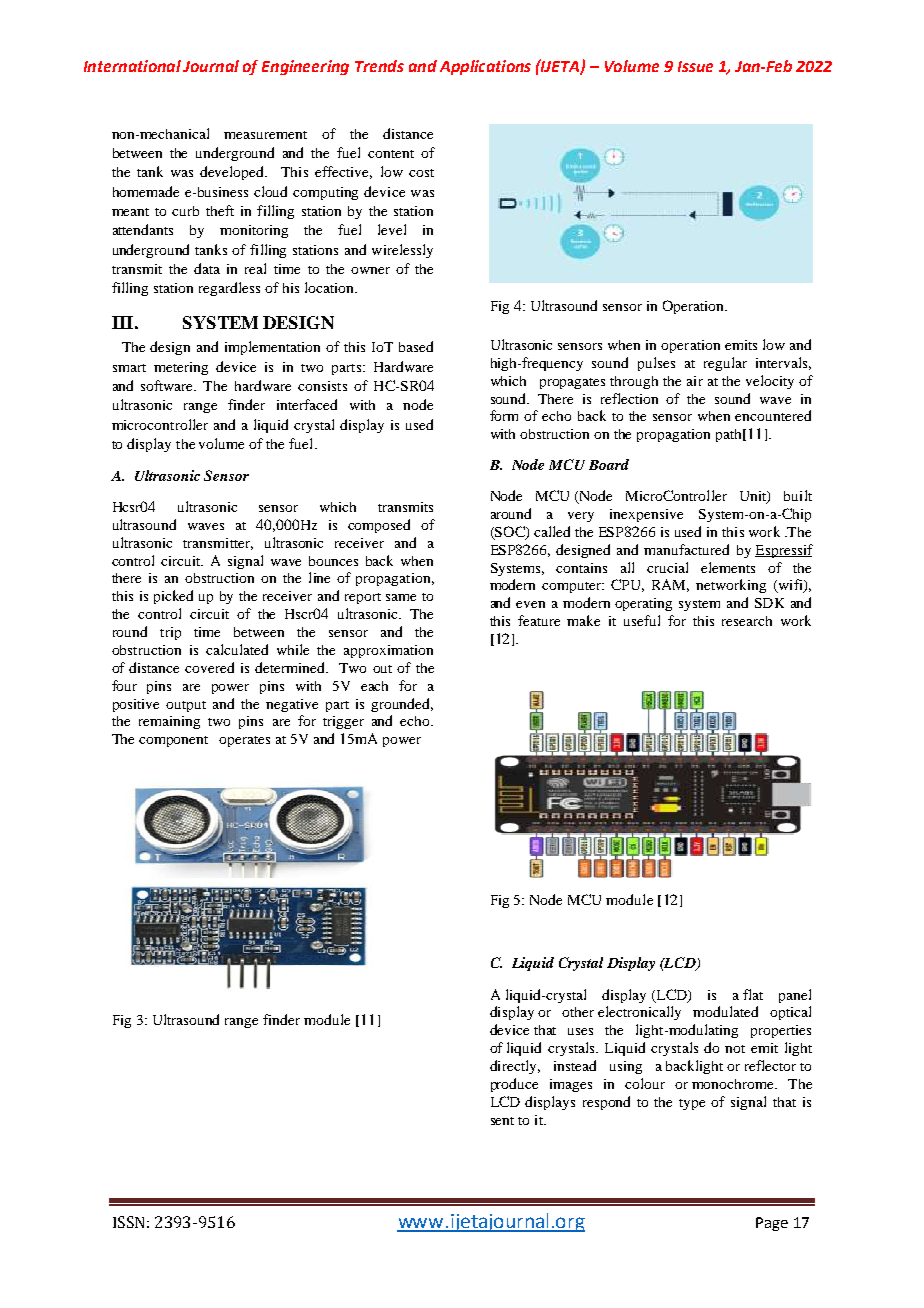 This screenshot has width=924, height=1308. What do you see at coordinates (773, 415) in the screenshot?
I see `encountered` at bounding box center [773, 415].
